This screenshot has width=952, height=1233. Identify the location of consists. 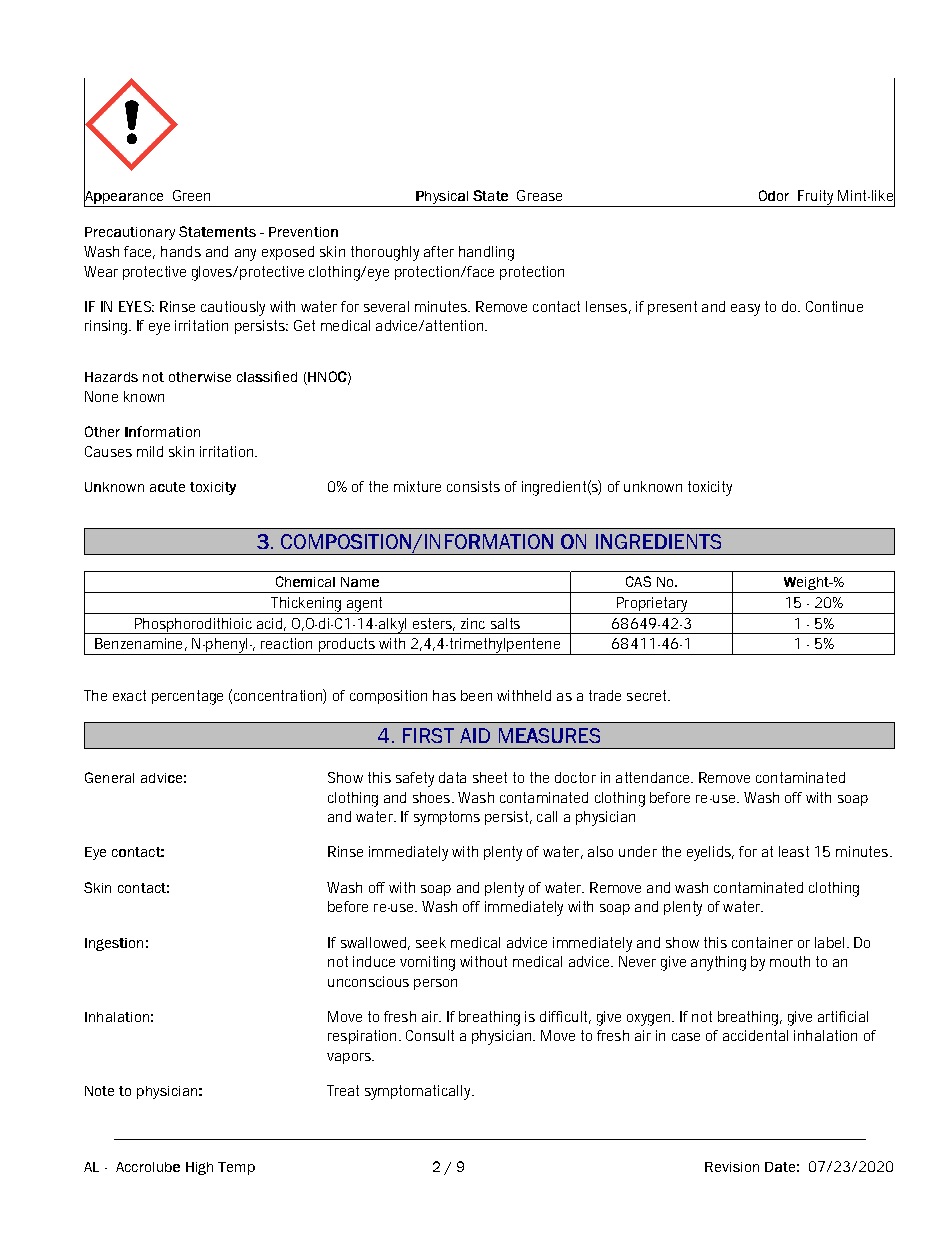
(473, 486).
